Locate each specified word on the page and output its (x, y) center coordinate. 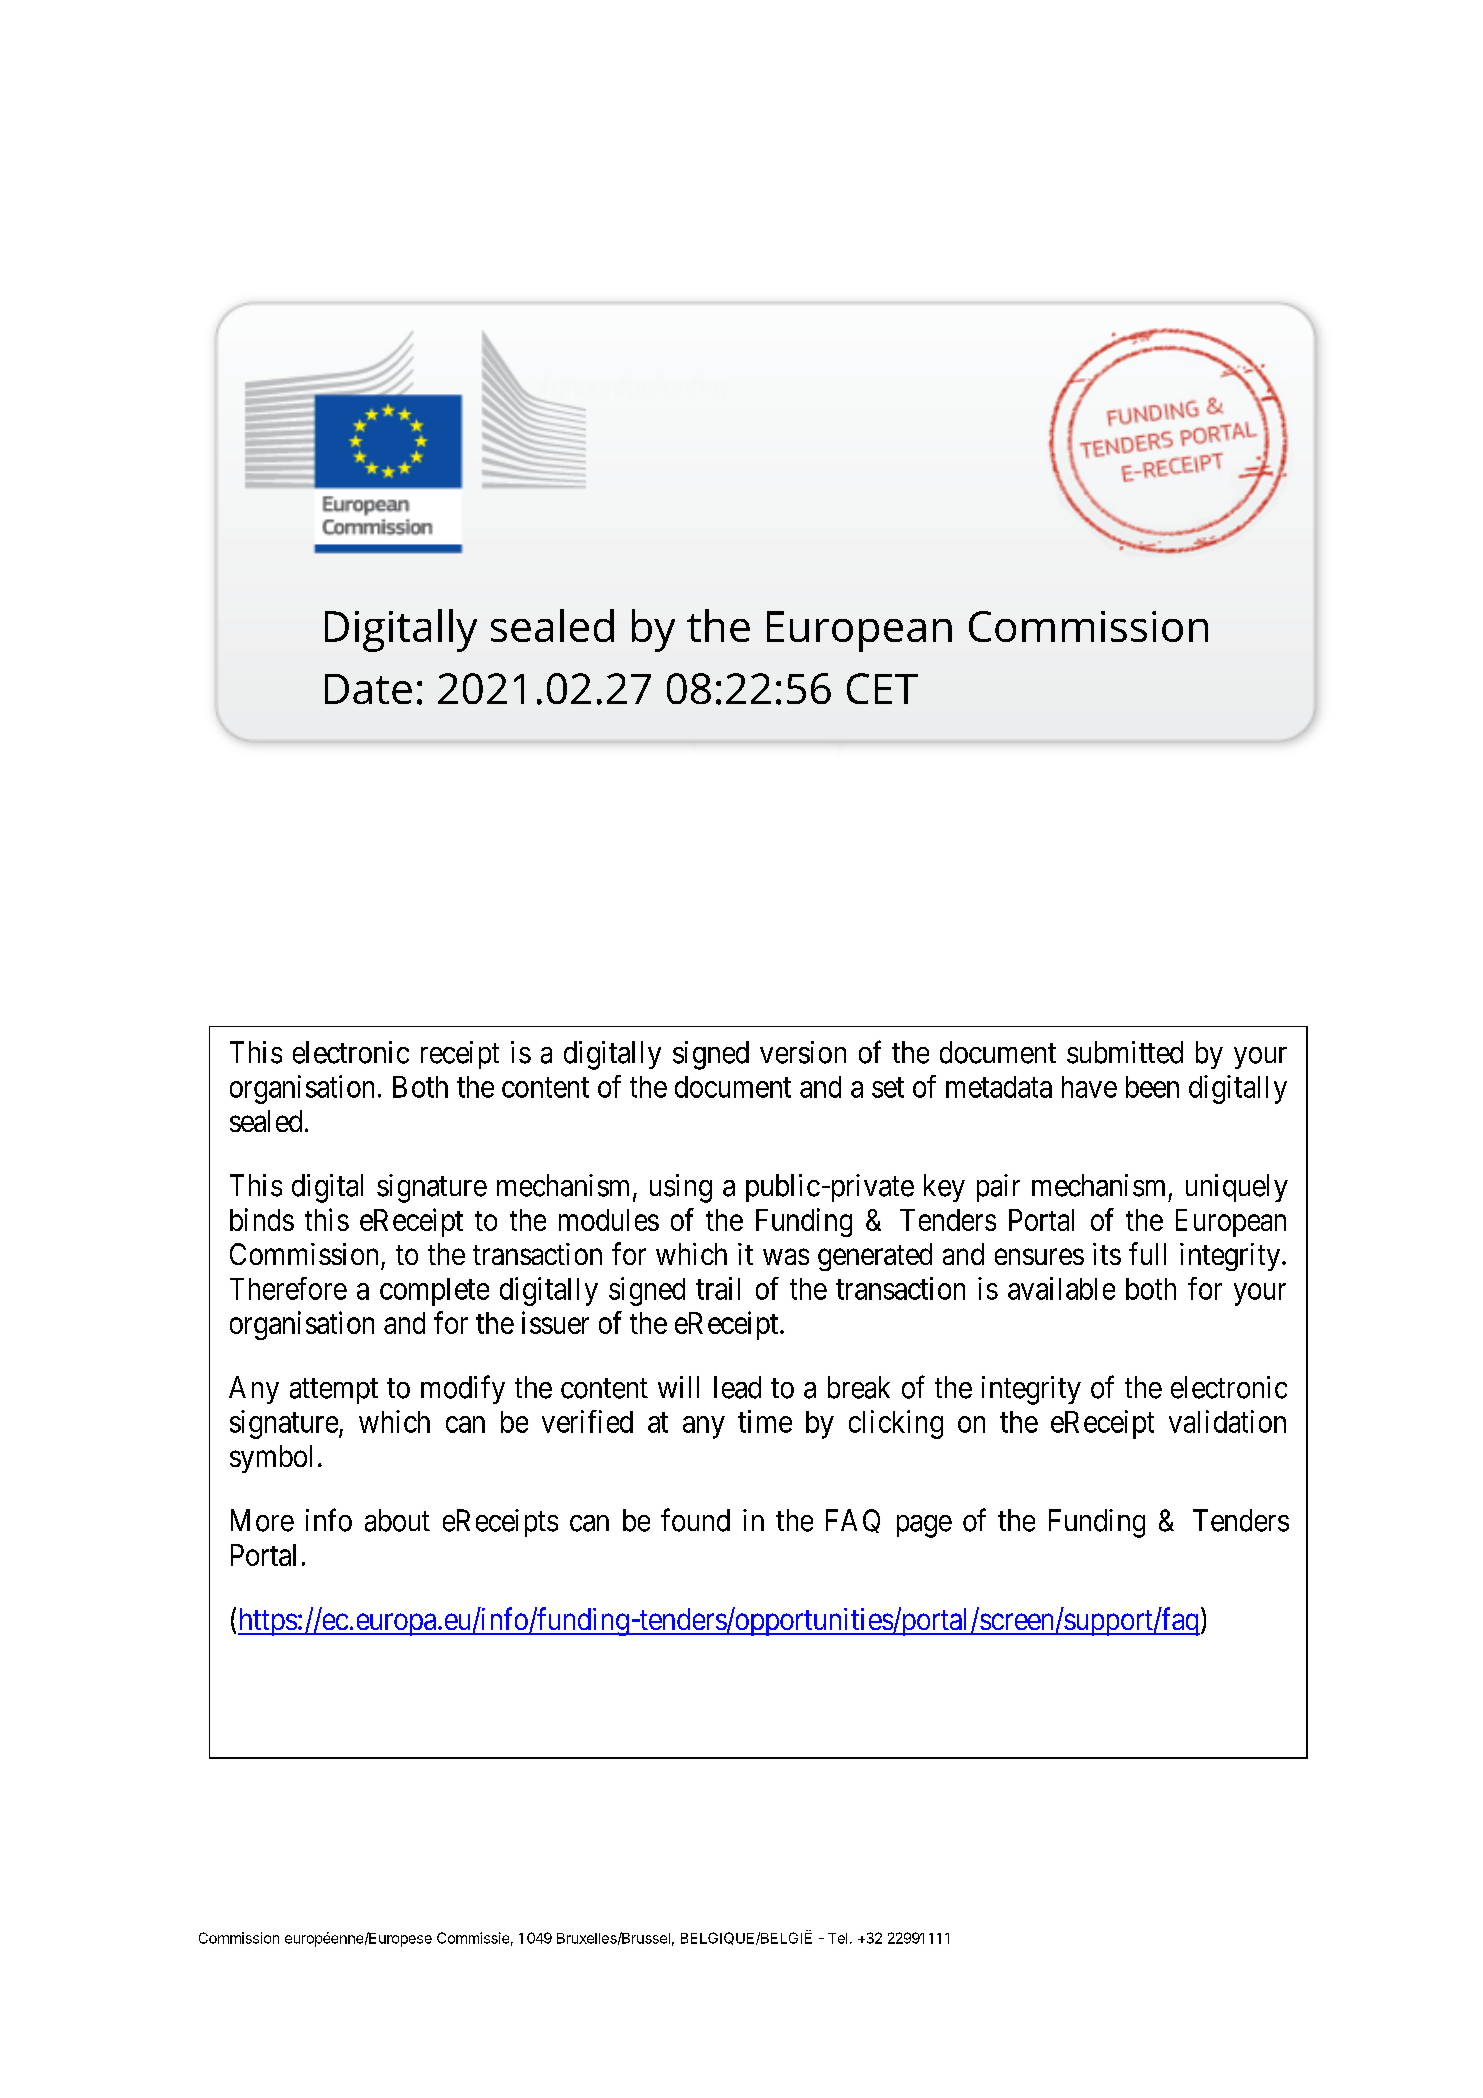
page (924, 1526)
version (803, 1052)
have (1089, 1087)
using (681, 1188)
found (695, 1520)
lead (737, 1387)
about (397, 1520)
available (1061, 1288)
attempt (334, 1391)
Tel (837, 1938)
